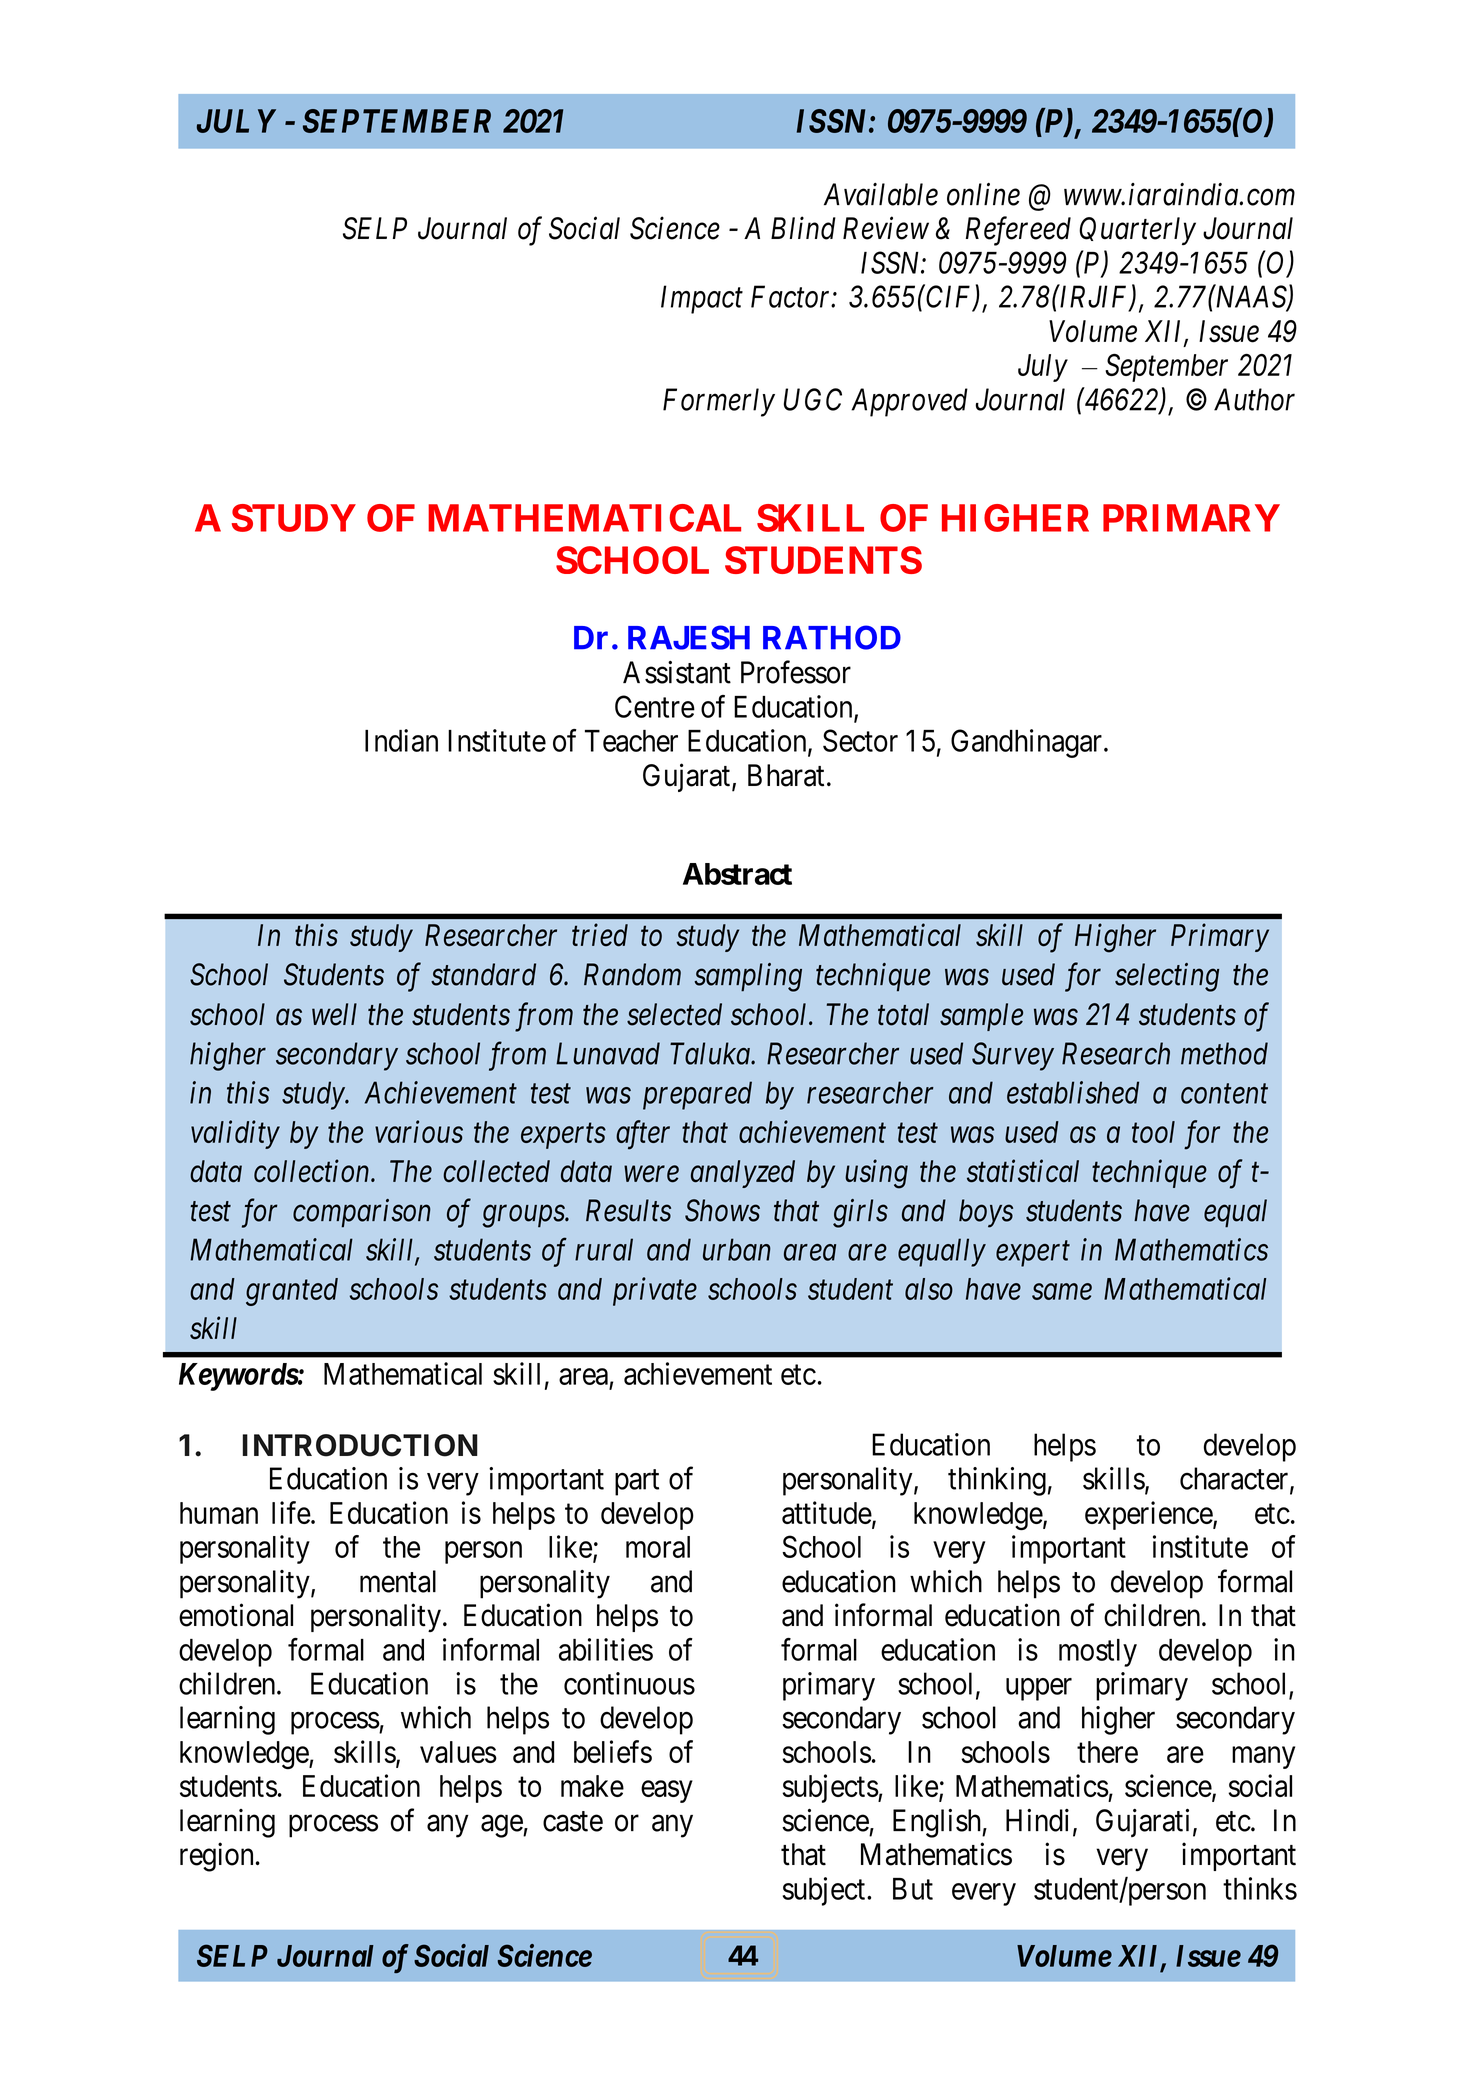  Describe the element at coordinates (1167, 977) in the page. I see `selecting` at that location.
